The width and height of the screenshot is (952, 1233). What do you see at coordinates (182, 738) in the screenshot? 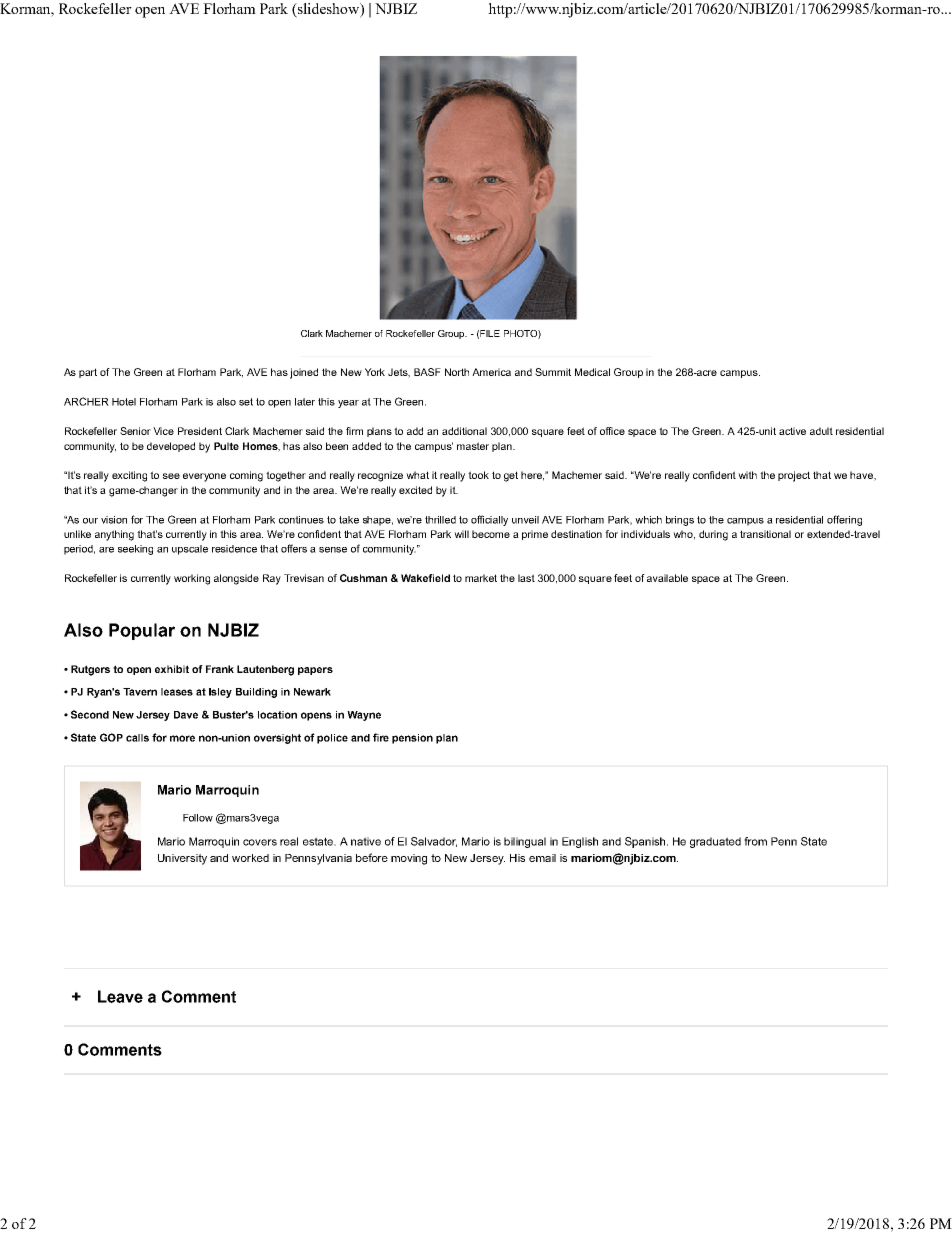
I see `more` at bounding box center [182, 738].
